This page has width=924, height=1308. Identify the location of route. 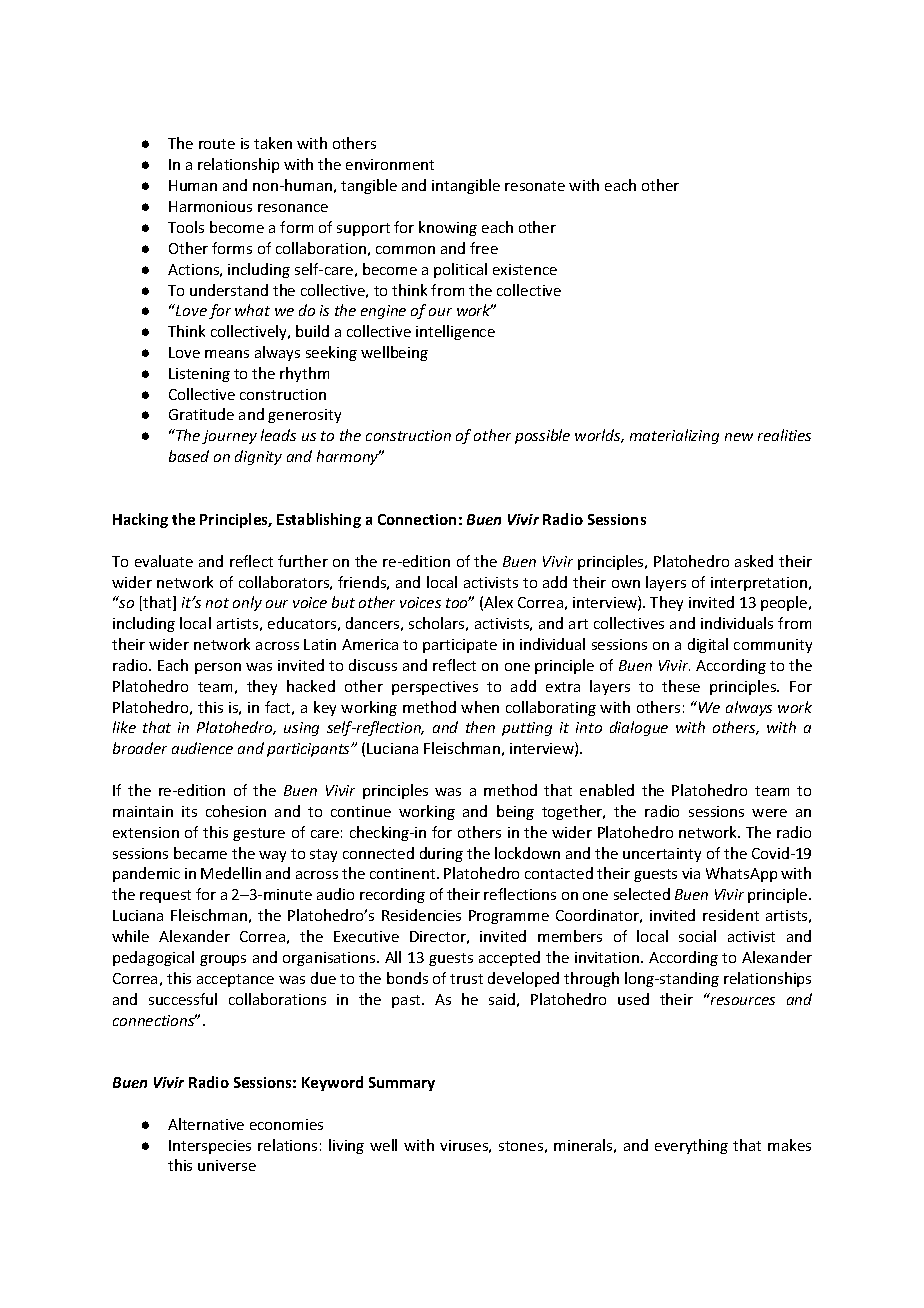
(217, 144).
